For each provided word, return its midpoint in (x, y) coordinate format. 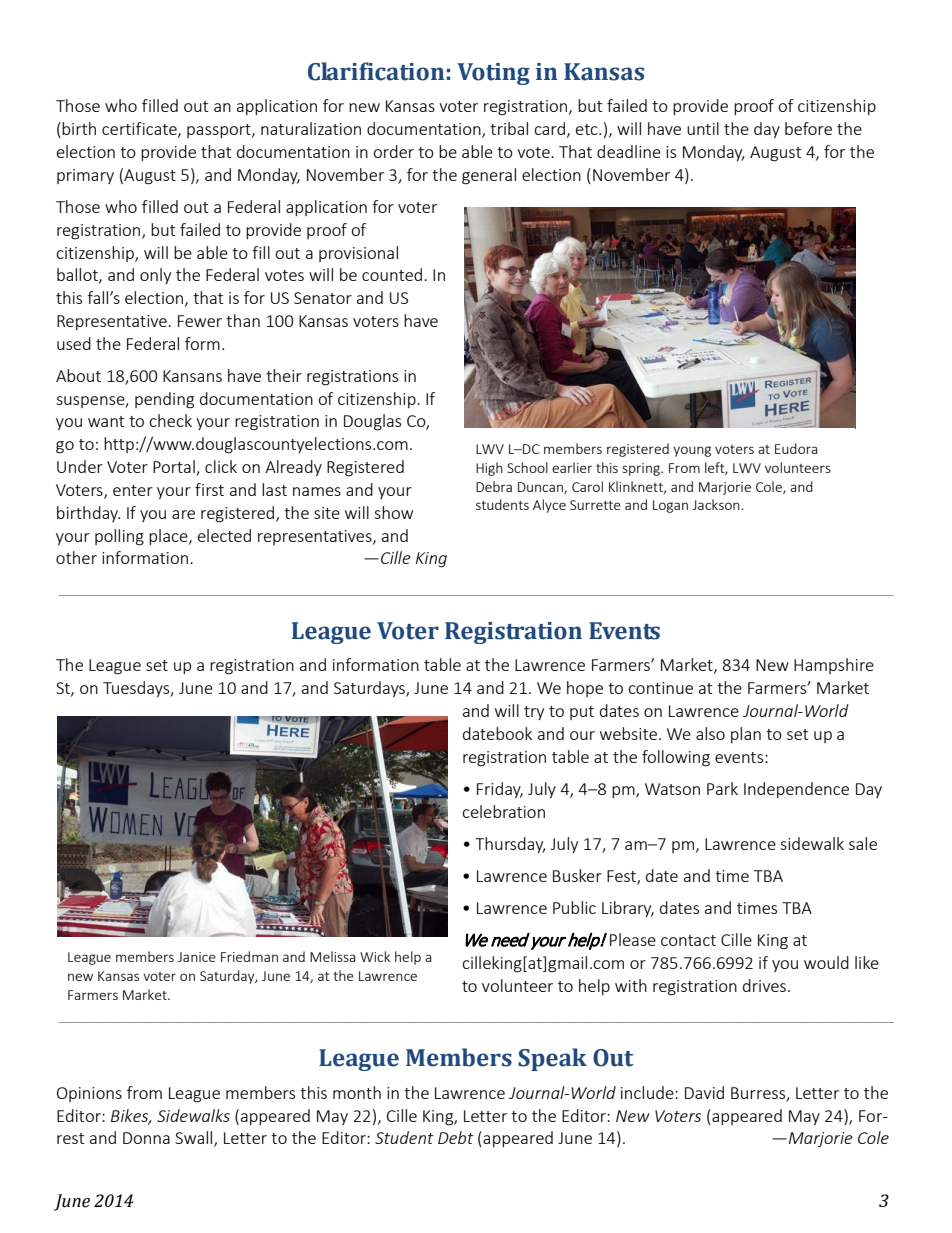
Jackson (716, 504)
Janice (197, 957)
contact (688, 940)
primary (85, 176)
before (808, 128)
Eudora (796, 448)
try (534, 713)
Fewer (200, 321)
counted (392, 274)
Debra (494, 486)
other (76, 557)
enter (133, 490)
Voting (493, 74)
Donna (146, 1138)
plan (746, 735)
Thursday (510, 845)
